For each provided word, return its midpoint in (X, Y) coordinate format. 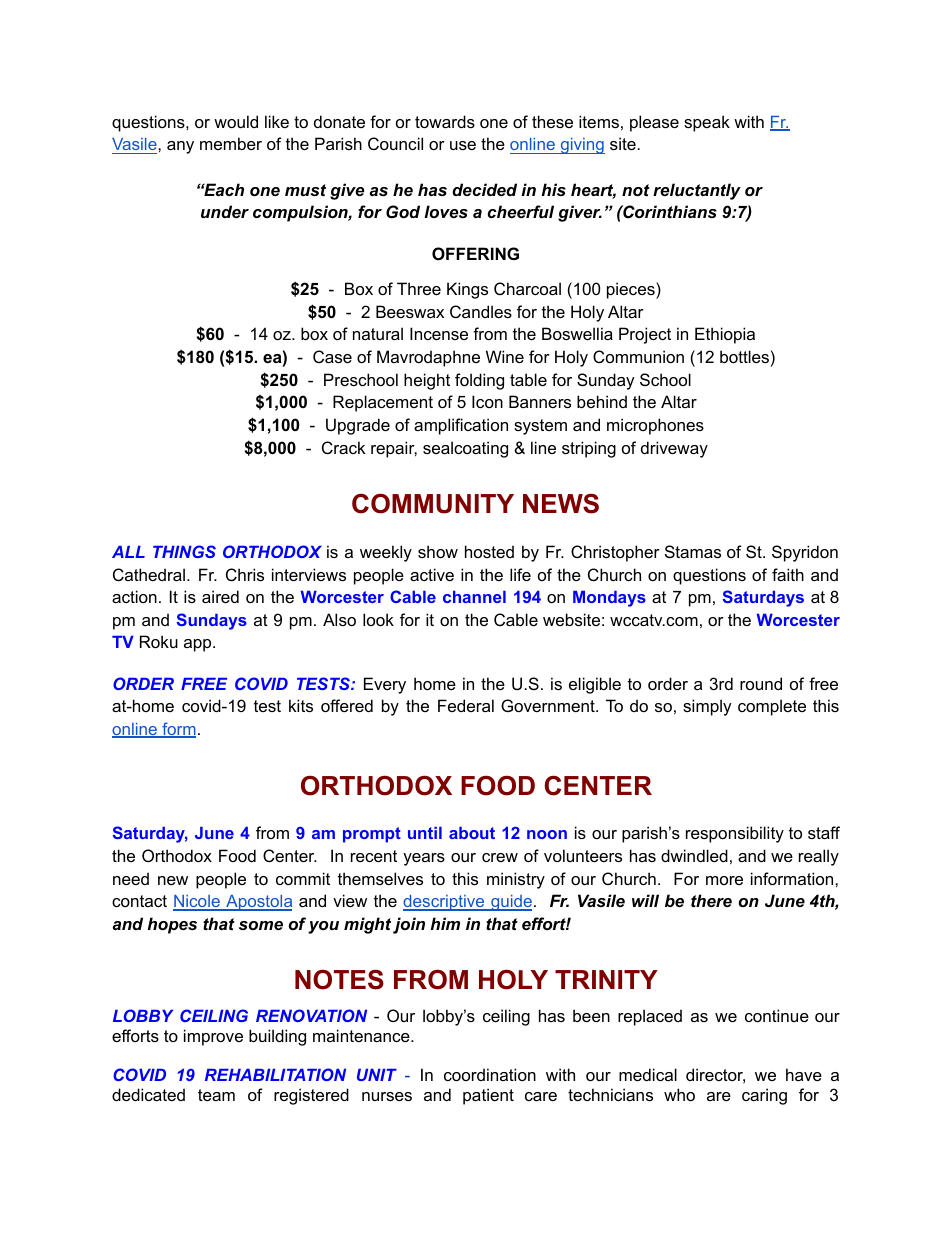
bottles (744, 356)
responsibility (735, 834)
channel (474, 597)
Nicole (197, 903)
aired (220, 596)
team (216, 1095)
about (472, 833)
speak (707, 123)
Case (332, 356)
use (463, 145)
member (231, 143)
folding (479, 381)
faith (788, 574)
